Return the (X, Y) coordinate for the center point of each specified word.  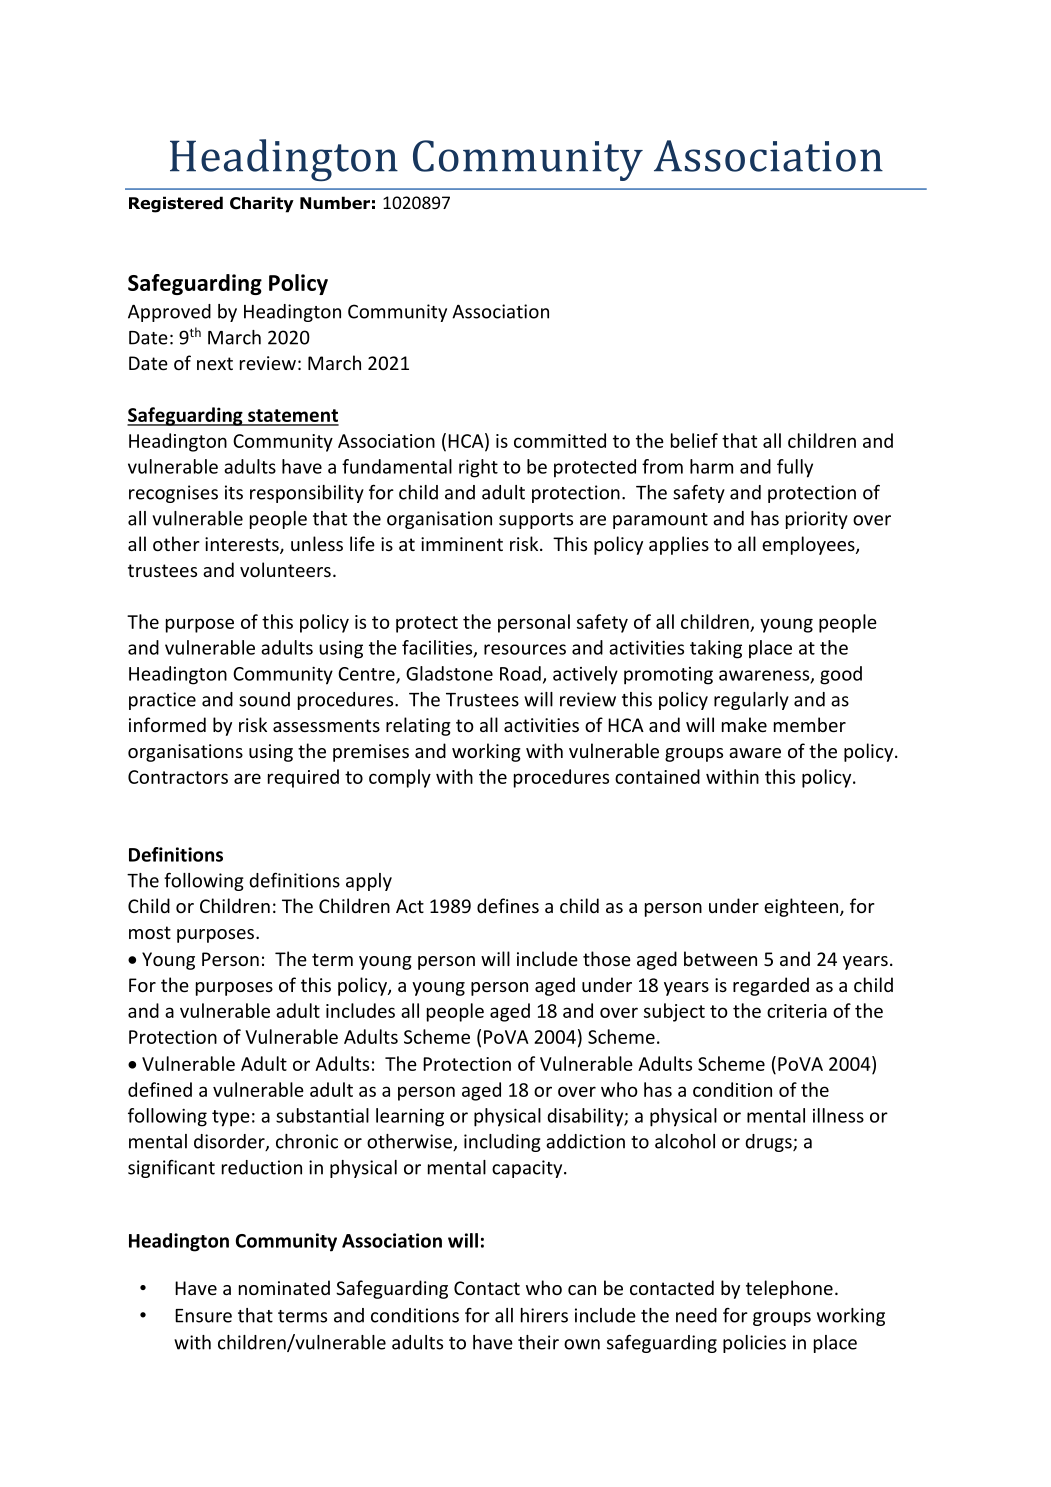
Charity (262, 204)
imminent (462, 544)
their (538, 1342)
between (720, 958)
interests (243, 545)
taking (716, 649)
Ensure (203, 1316)
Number (335, 203)
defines (508, 905)
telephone (789, 1289)
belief (694, 440)
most (150, 932)
